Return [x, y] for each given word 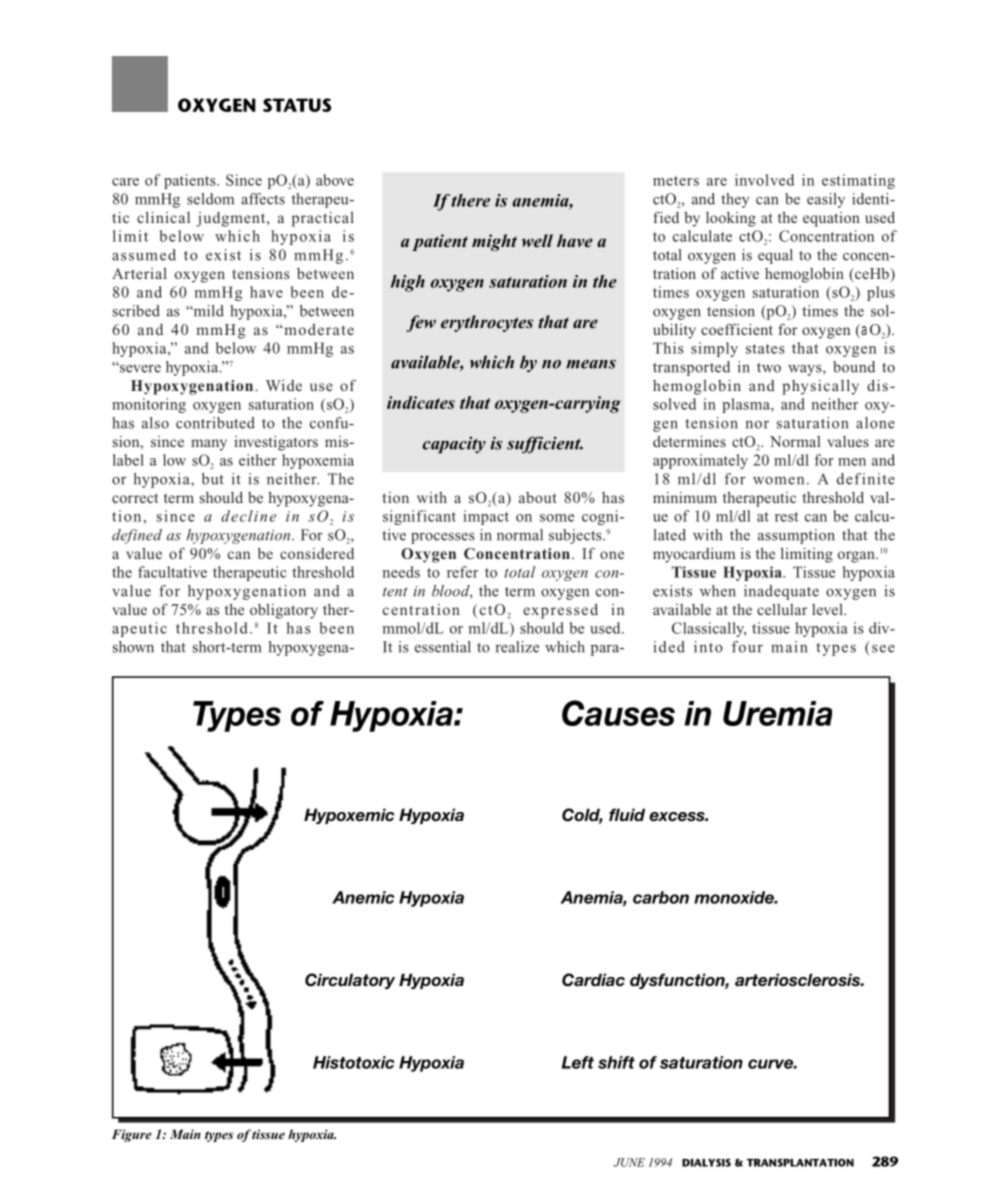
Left [578, 1062]
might [494, 242]
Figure [132, 1135]
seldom [210, 199]
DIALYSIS [706, 1162]
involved [764, 180]
